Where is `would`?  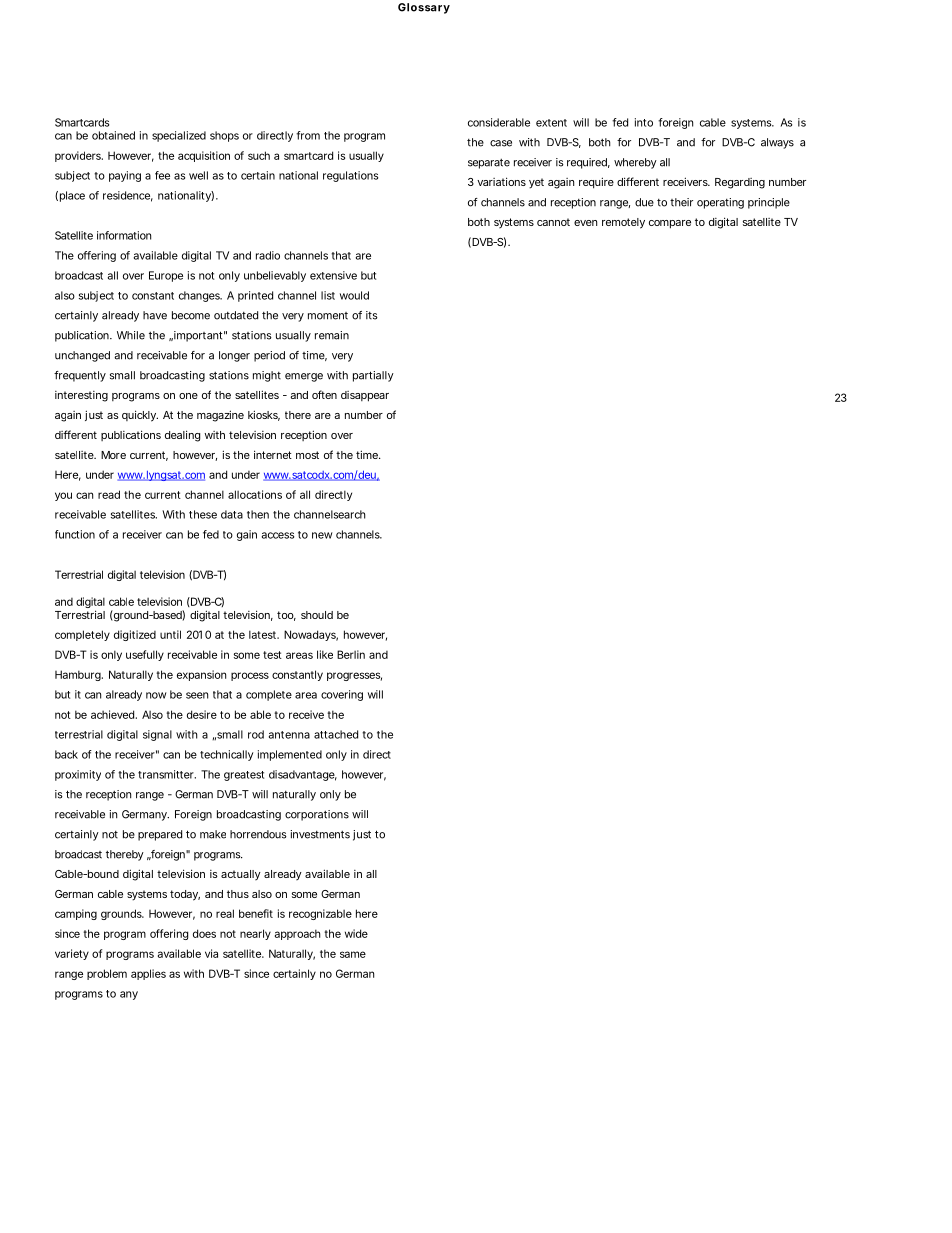 would is located at coordinates (354, 295).
